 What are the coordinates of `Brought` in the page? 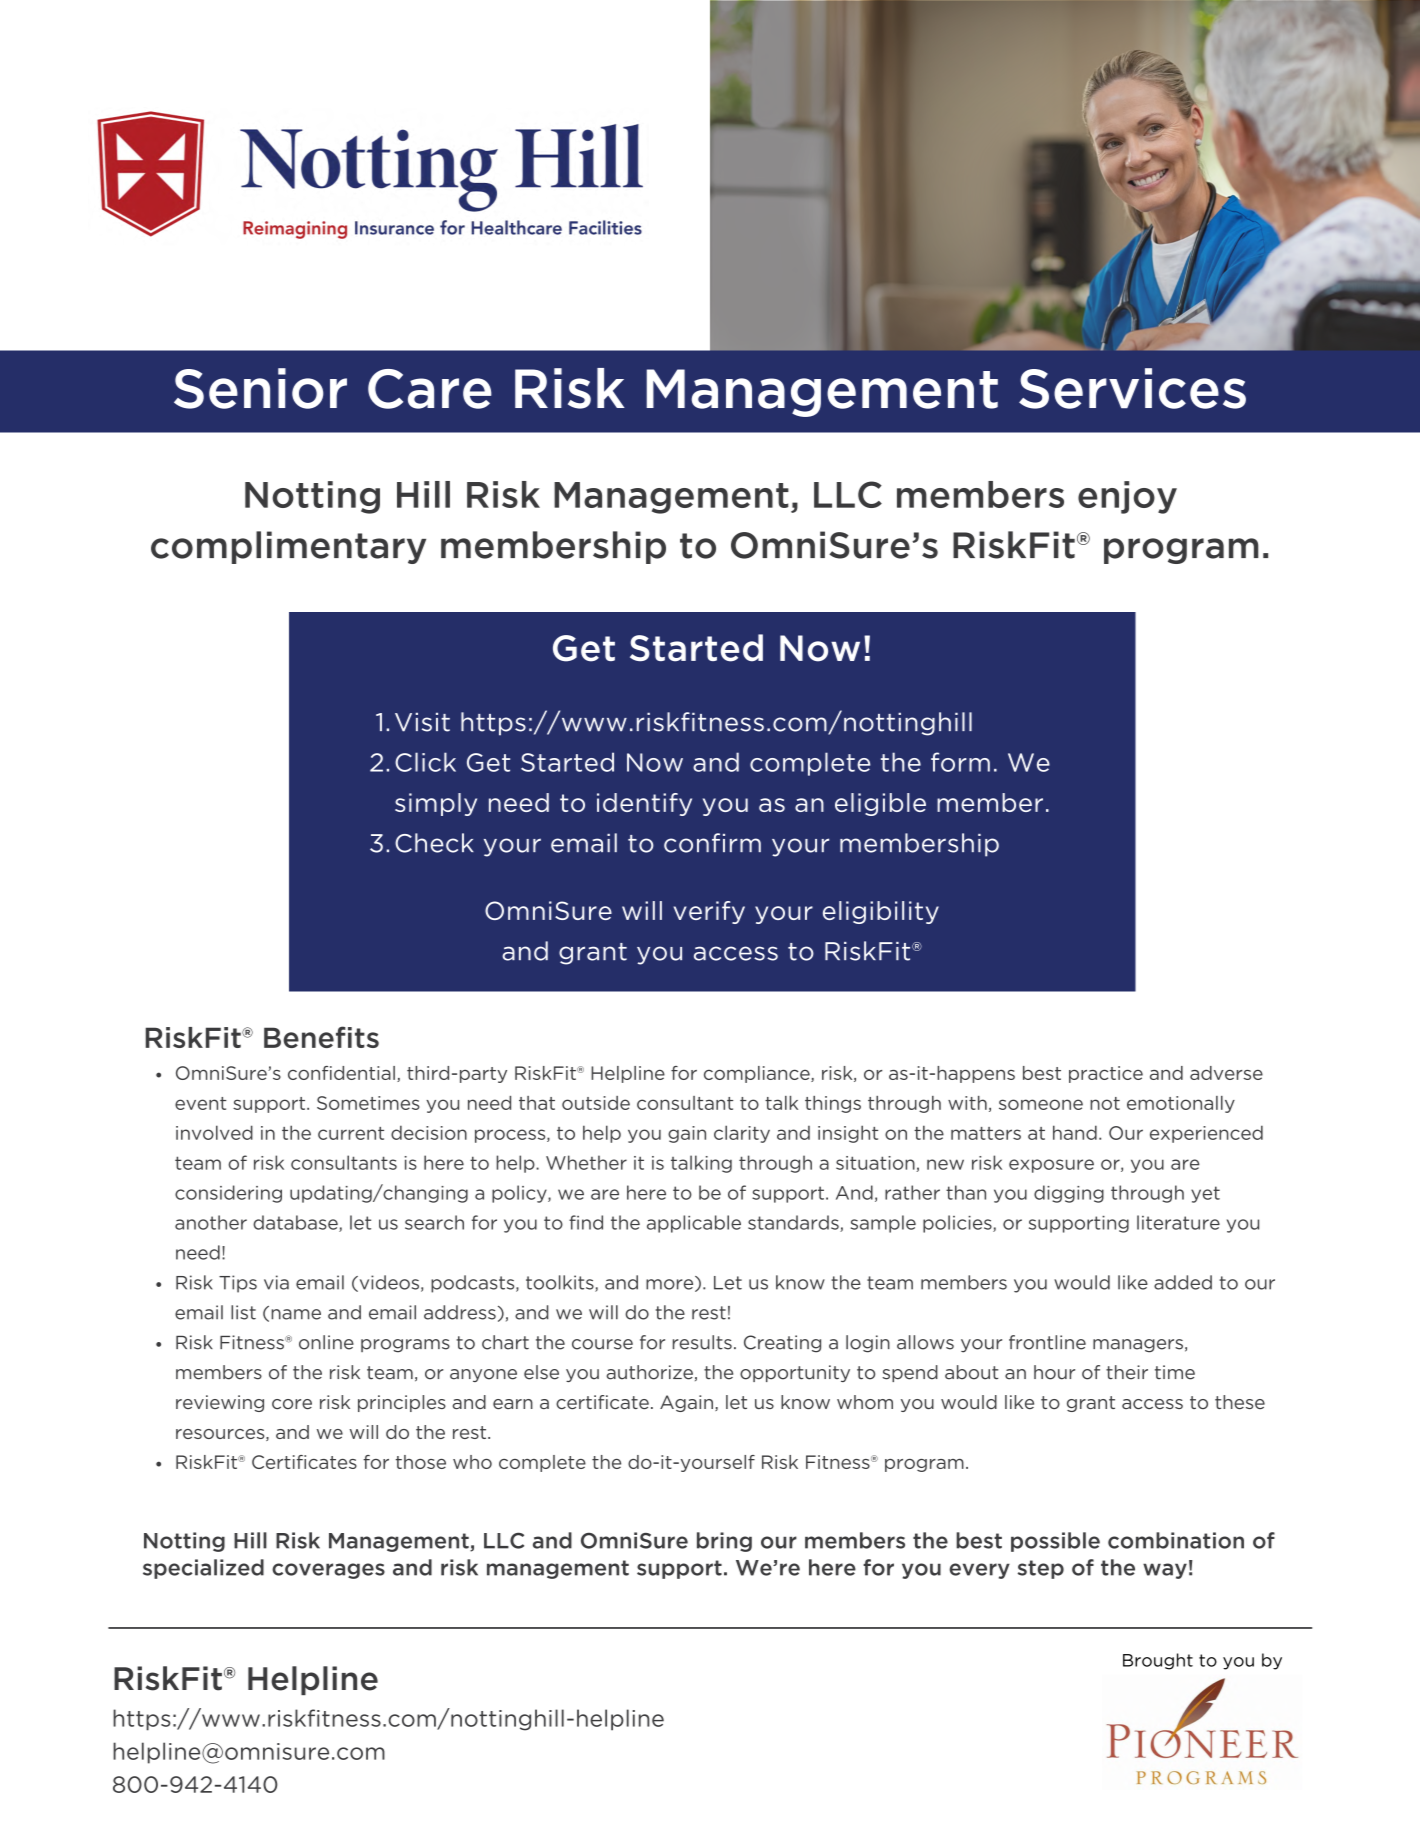 It's located at (1158, 1661).
